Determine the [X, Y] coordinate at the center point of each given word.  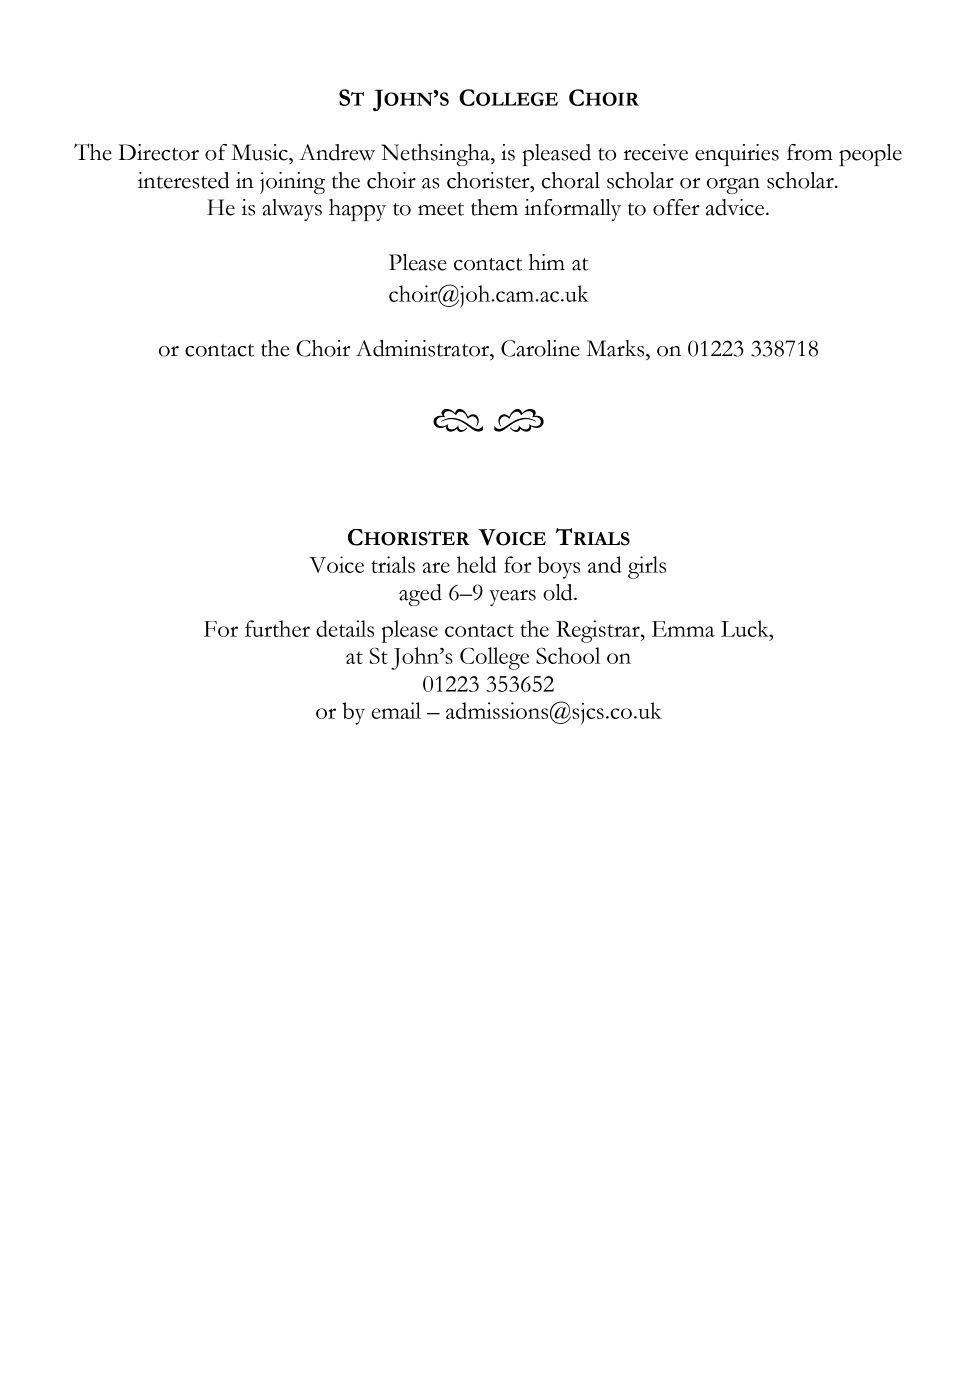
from [810, 152]
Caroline [540, 348]
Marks [616, 348]
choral [570, 180]
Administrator [424, 348]
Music [260, 152]
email [396, 710]
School [568, 655]
